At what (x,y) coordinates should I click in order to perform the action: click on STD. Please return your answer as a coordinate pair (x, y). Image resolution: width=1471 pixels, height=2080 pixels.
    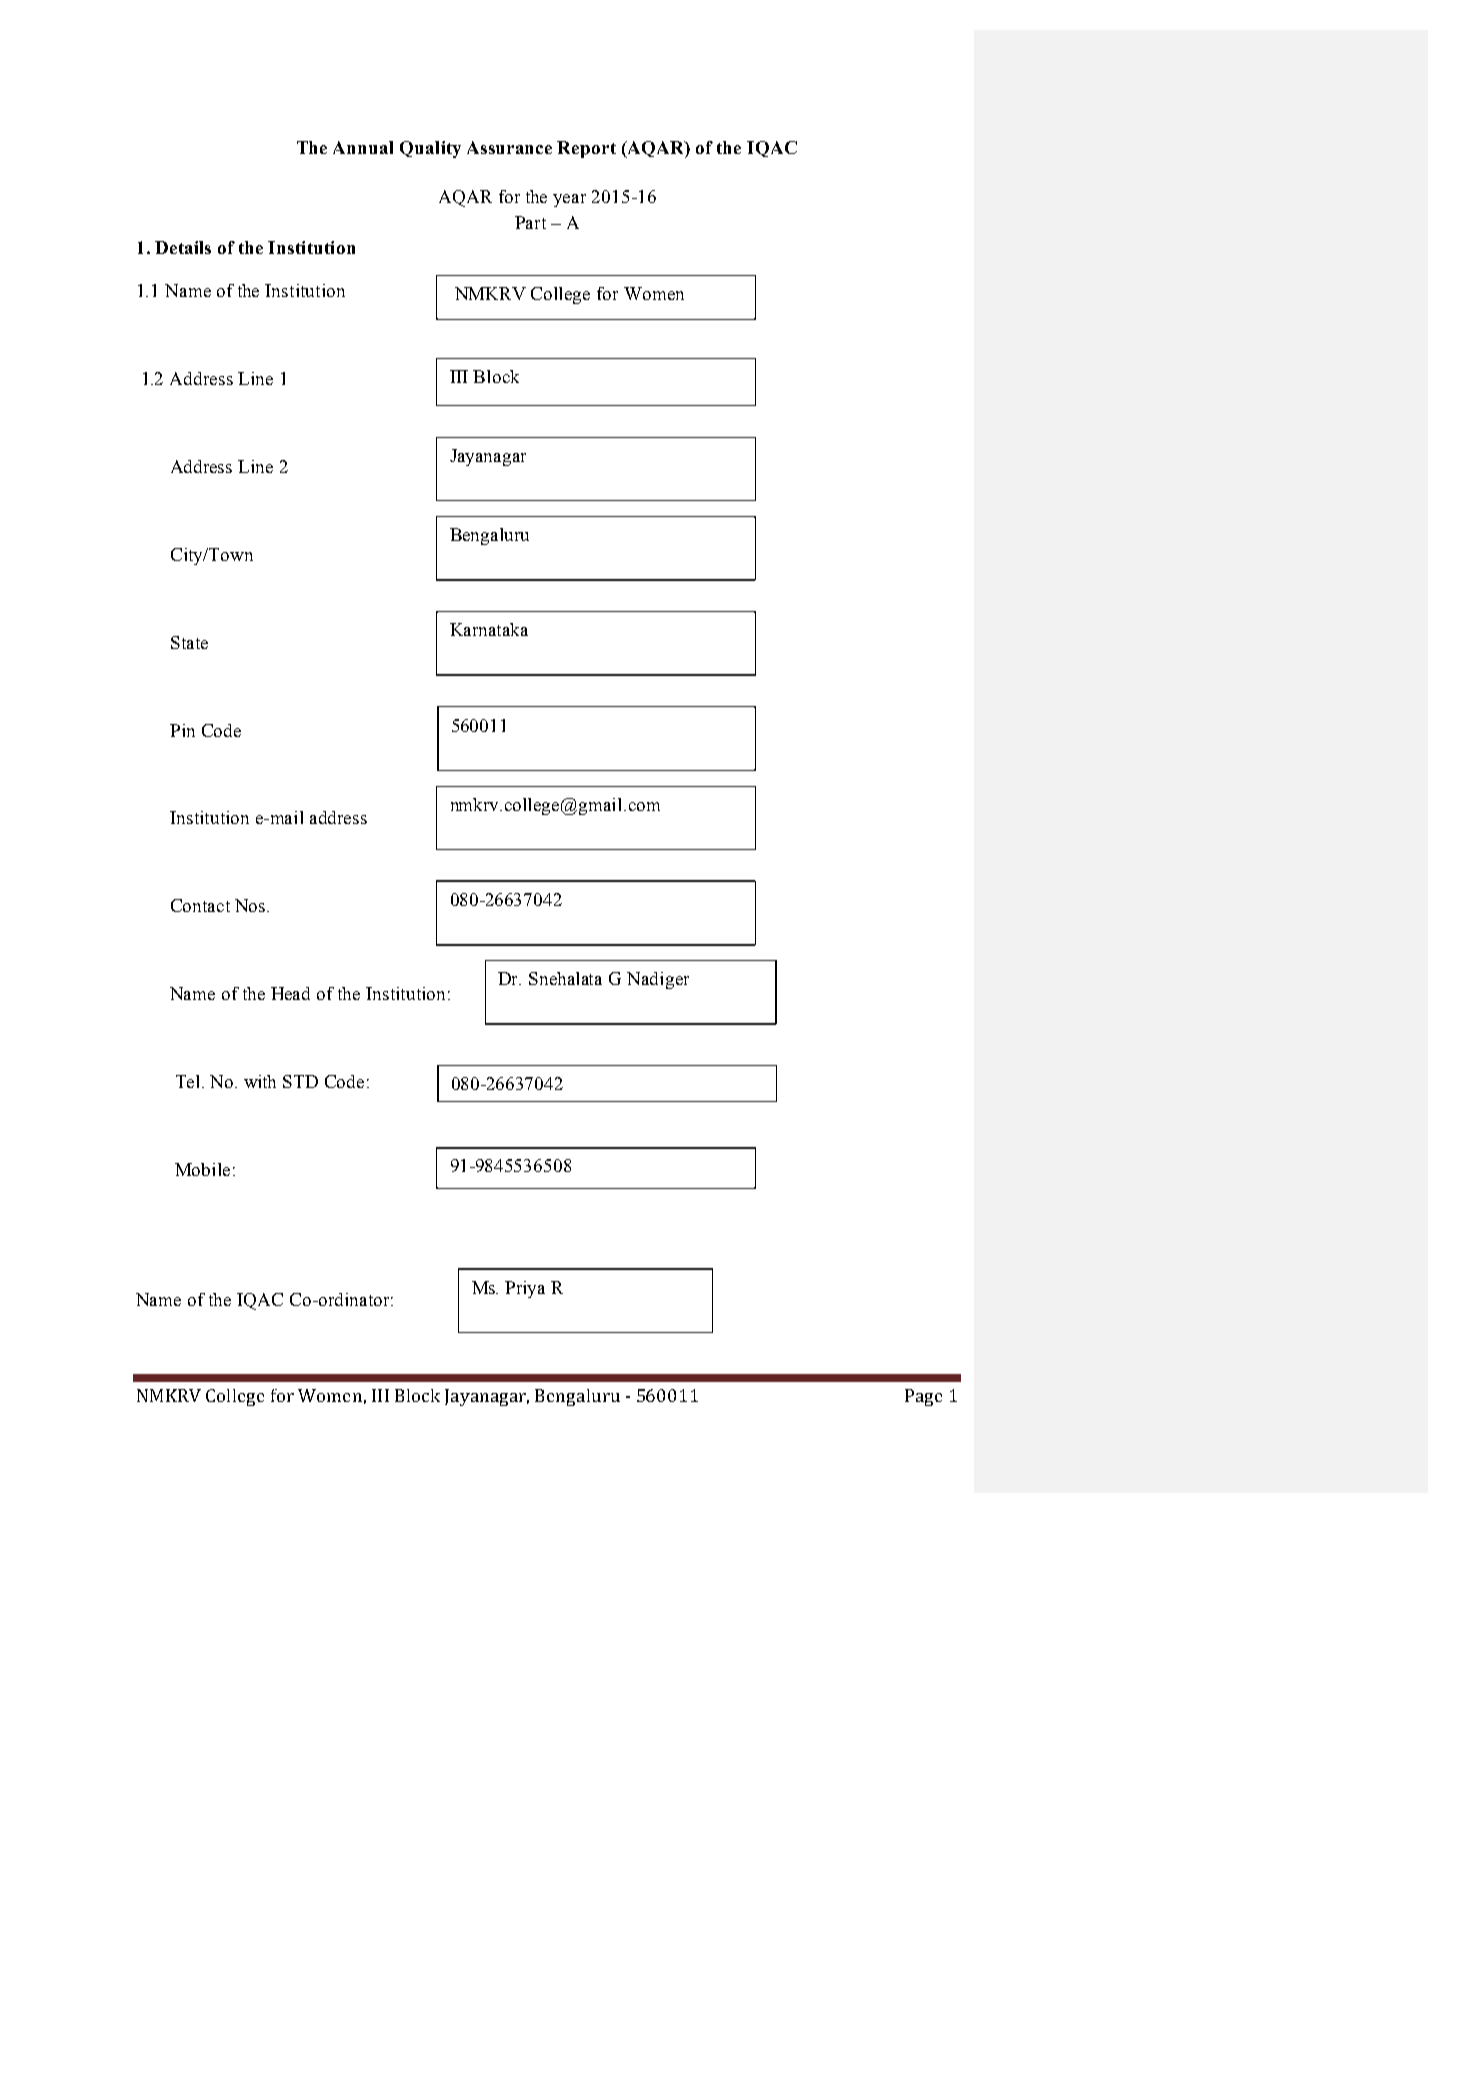
    Looking at the image, I should click on (300, 1081).
